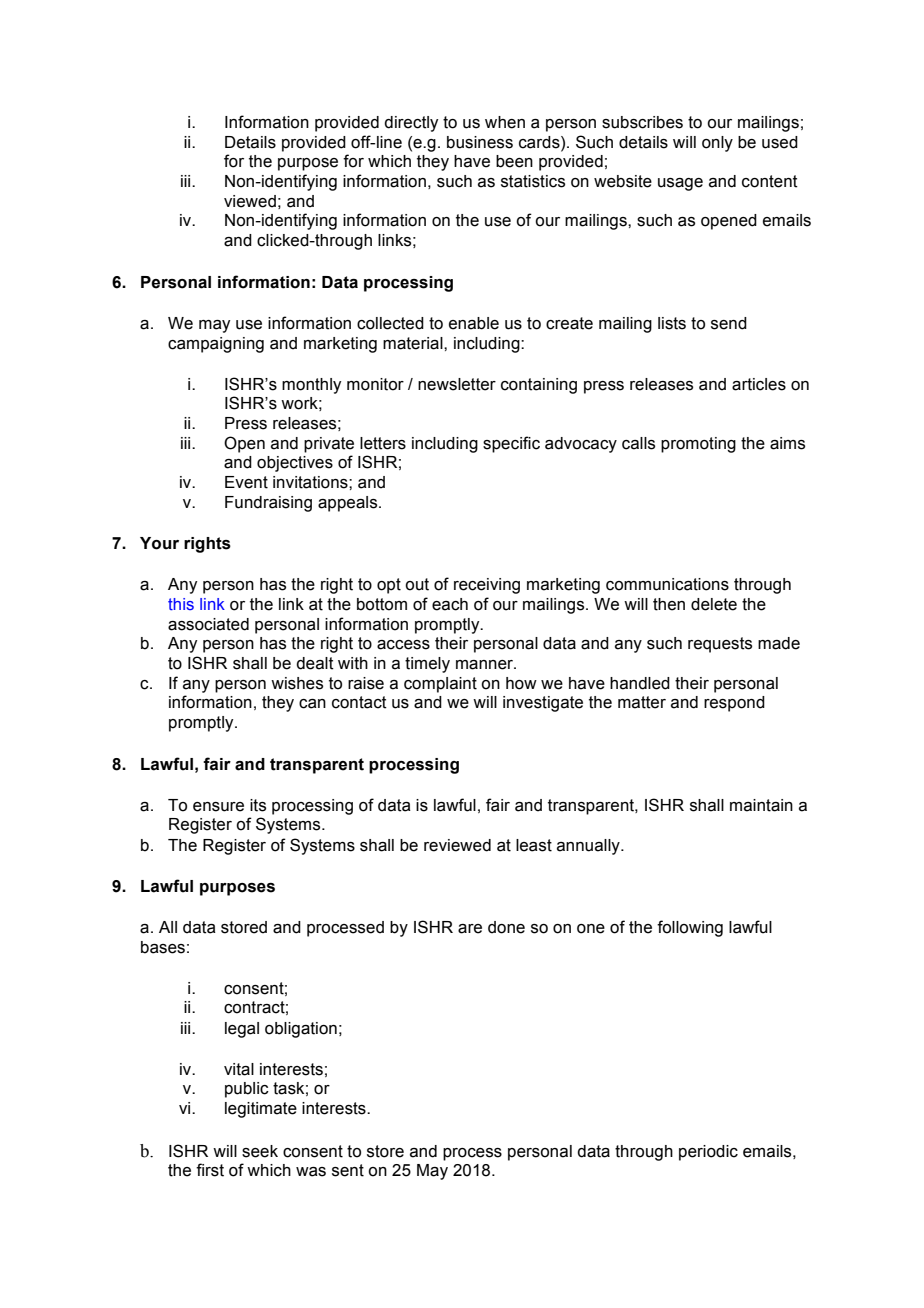 This page has height=1308, width=924. I want to click on business, so click(480, 142).
